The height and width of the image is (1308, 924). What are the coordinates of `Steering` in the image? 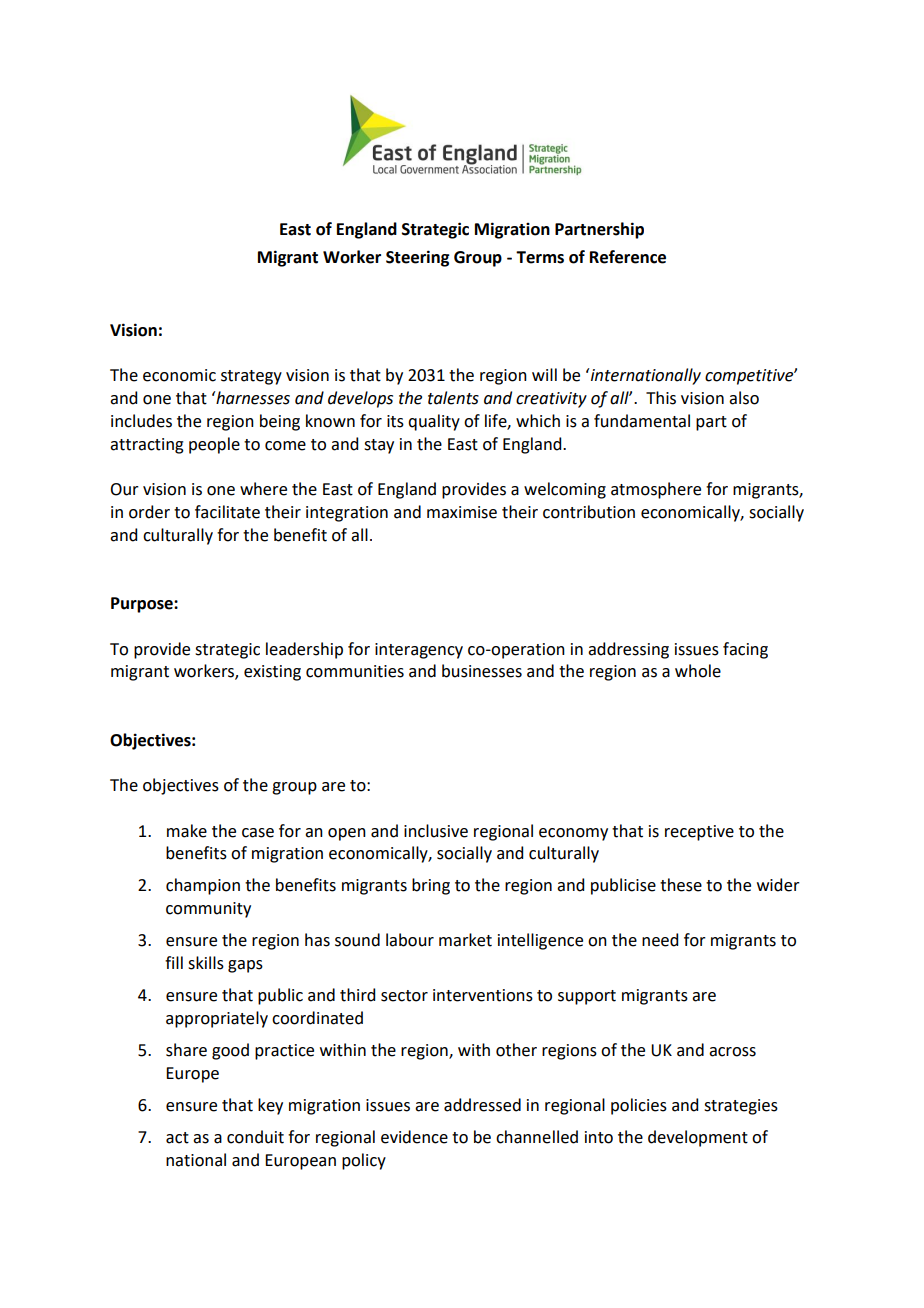 It's located at (417, 258).
